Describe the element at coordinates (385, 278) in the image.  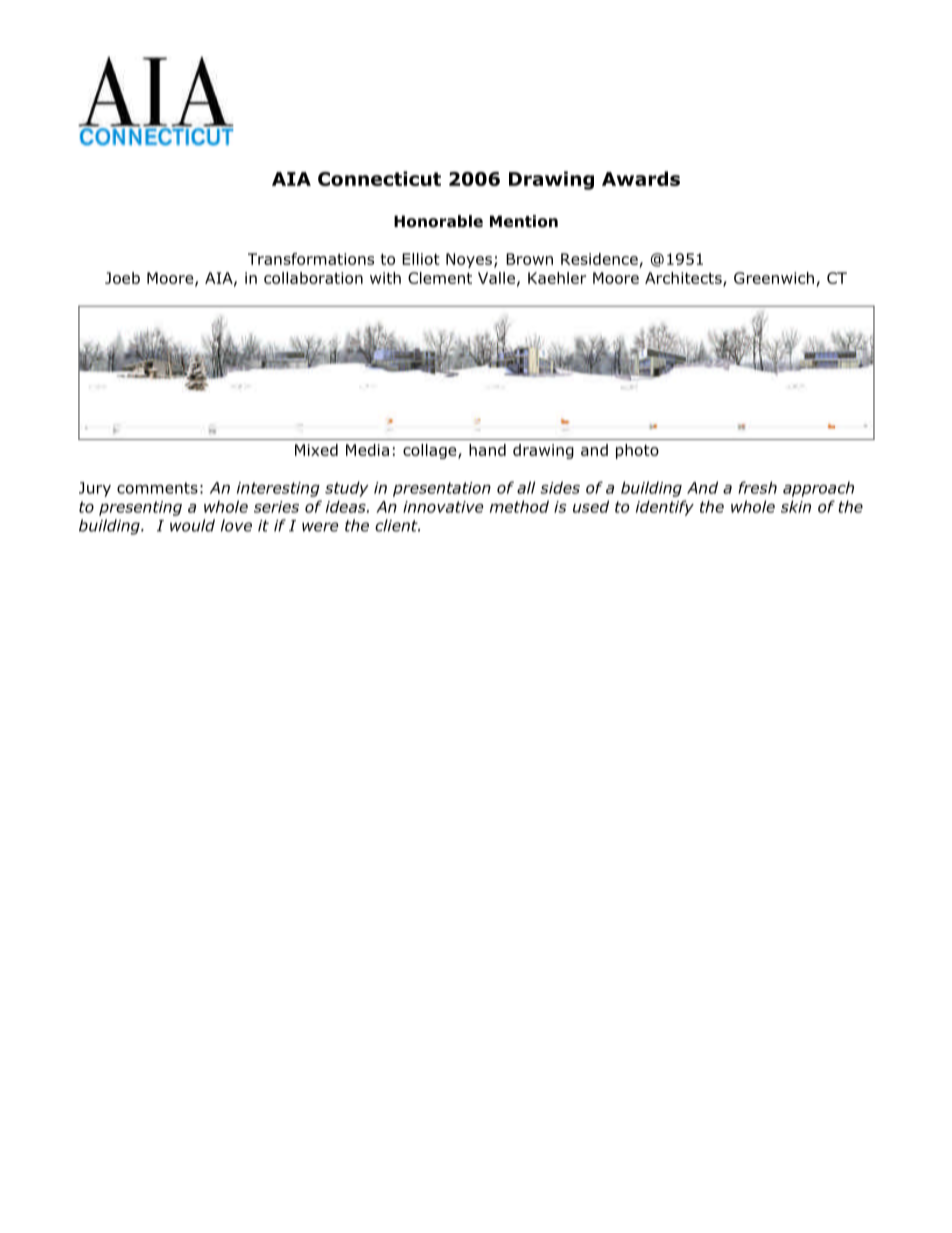
I see `with` at that location.
